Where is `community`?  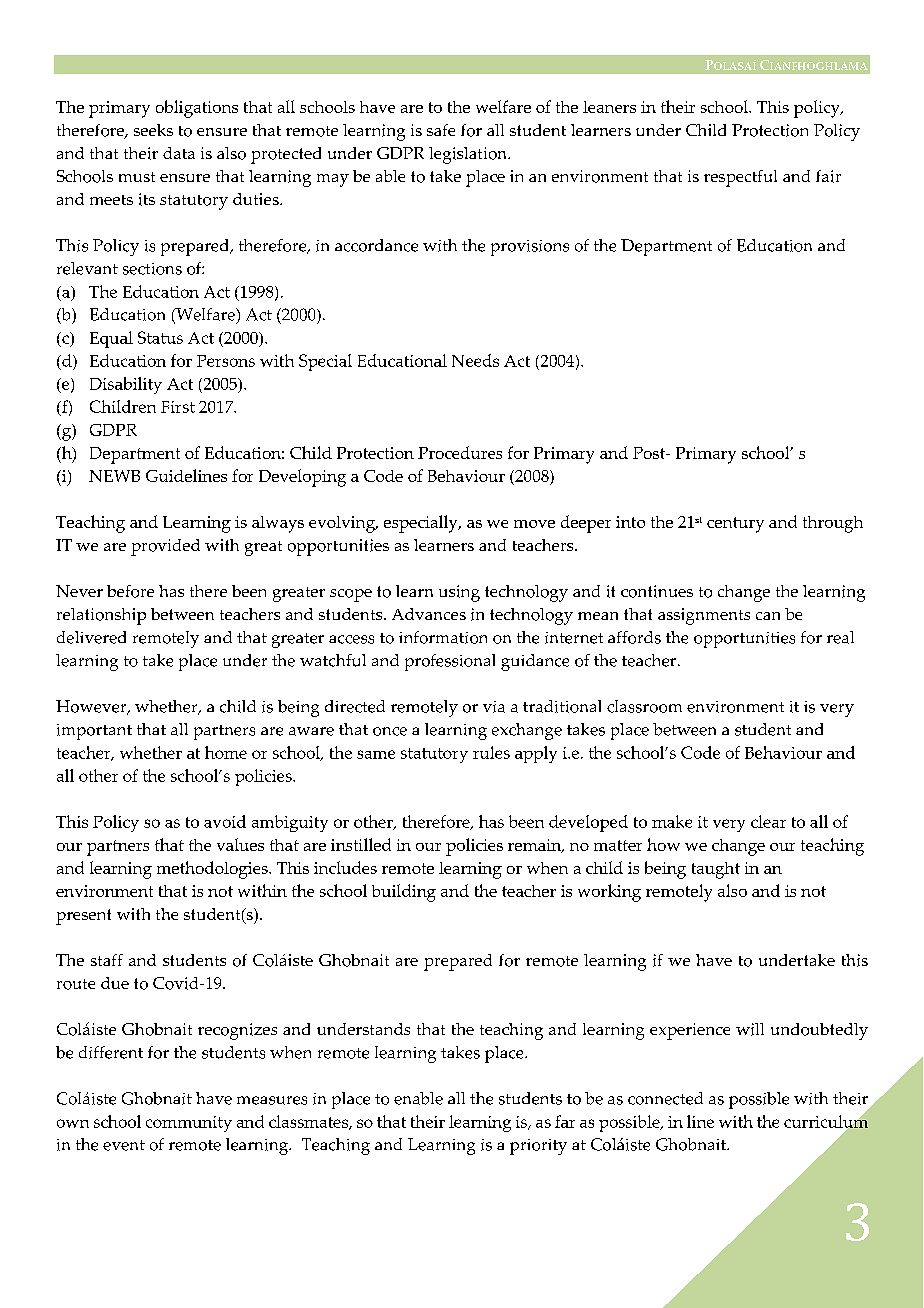 community is located at coordinates (189, 1124).
